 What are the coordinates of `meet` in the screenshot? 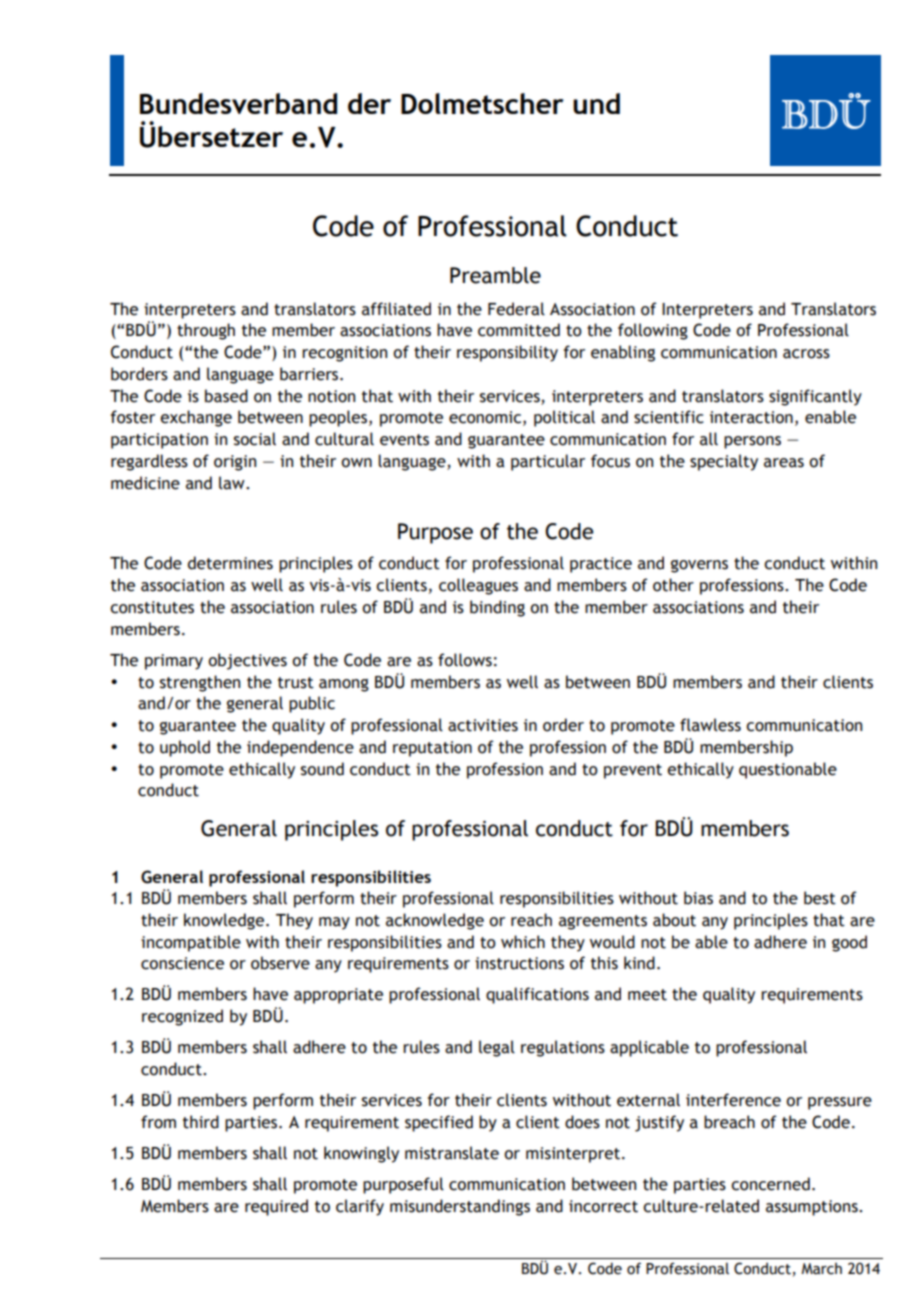 It's located at (647, 995).
